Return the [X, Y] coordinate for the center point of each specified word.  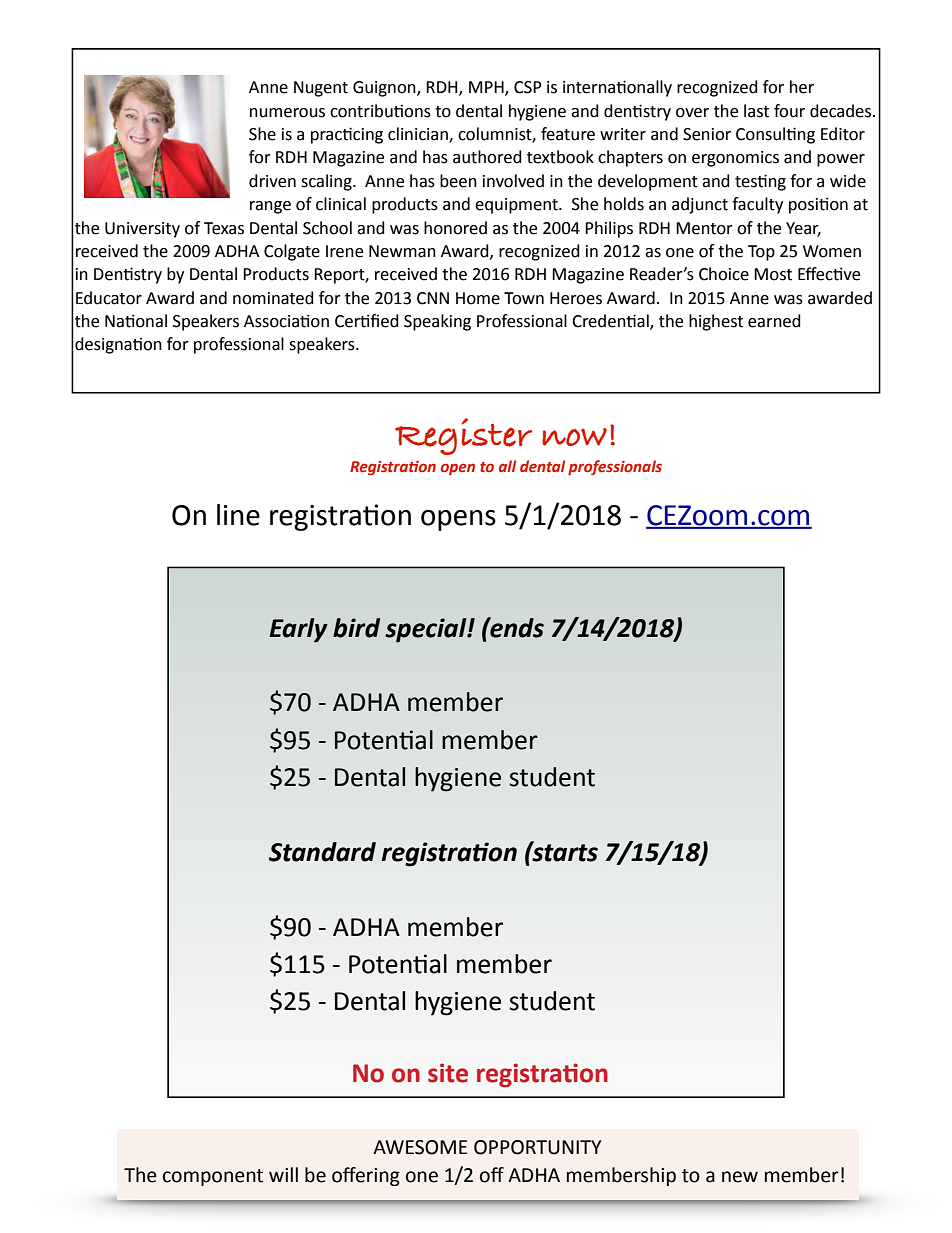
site [448, 1073]
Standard [322, 852]
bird [356, 628]
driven [272, 181]
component [213, 1177]
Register [463, 436]
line [238, 515]
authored [487, 157]
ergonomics [735, 159]
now [574, 437]
